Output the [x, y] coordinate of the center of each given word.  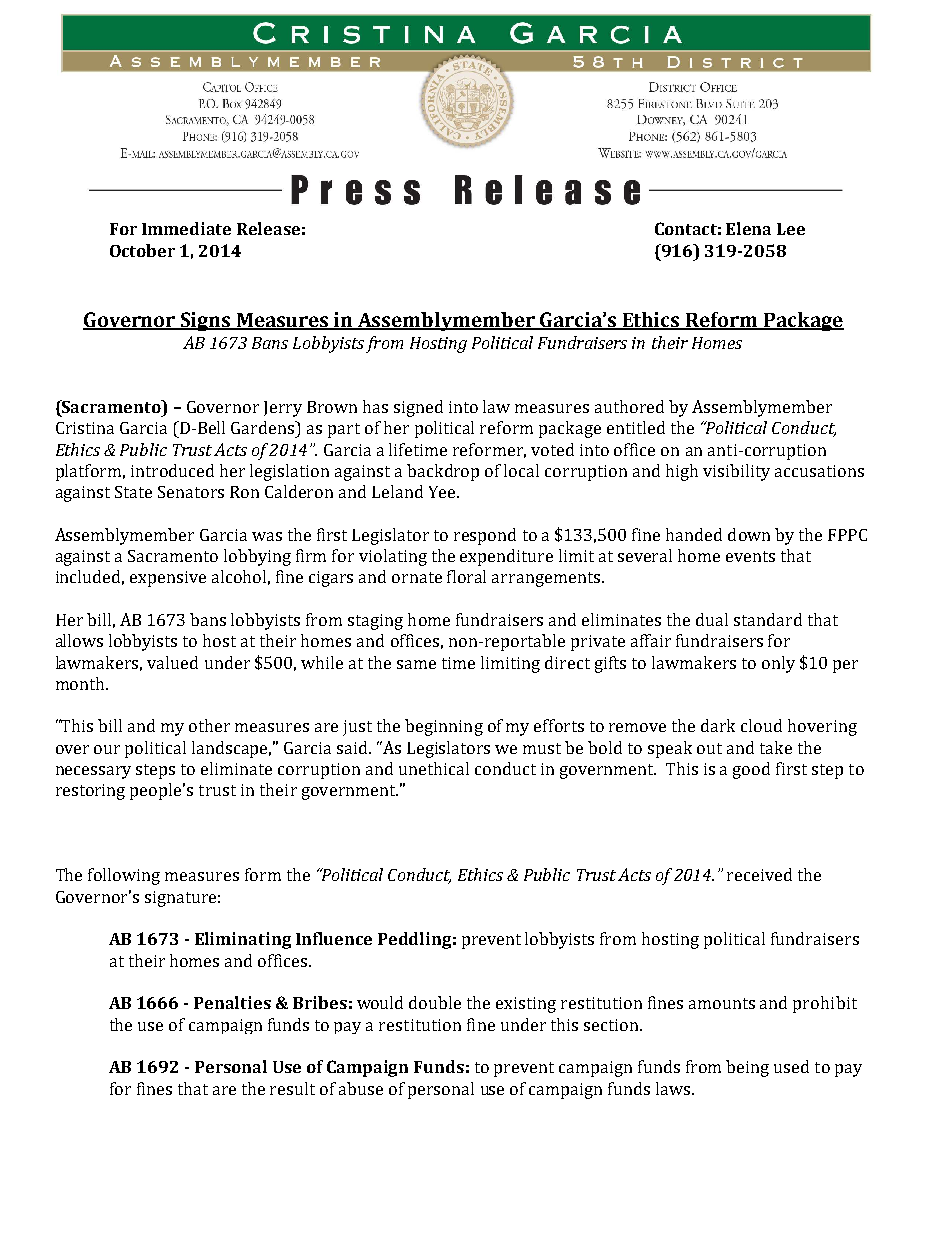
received [759, 874]
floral [466, 576]
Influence [334, 938]
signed [418, 408]
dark [718, 725]
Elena [748, 228]
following [124, 876]
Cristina [85, 428]
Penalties [232, 1002]
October [142, 250]
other [209, 725]
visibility [736, 472]
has [375, 406]
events [750, 556]
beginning [444, 727]
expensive [168, 579]
